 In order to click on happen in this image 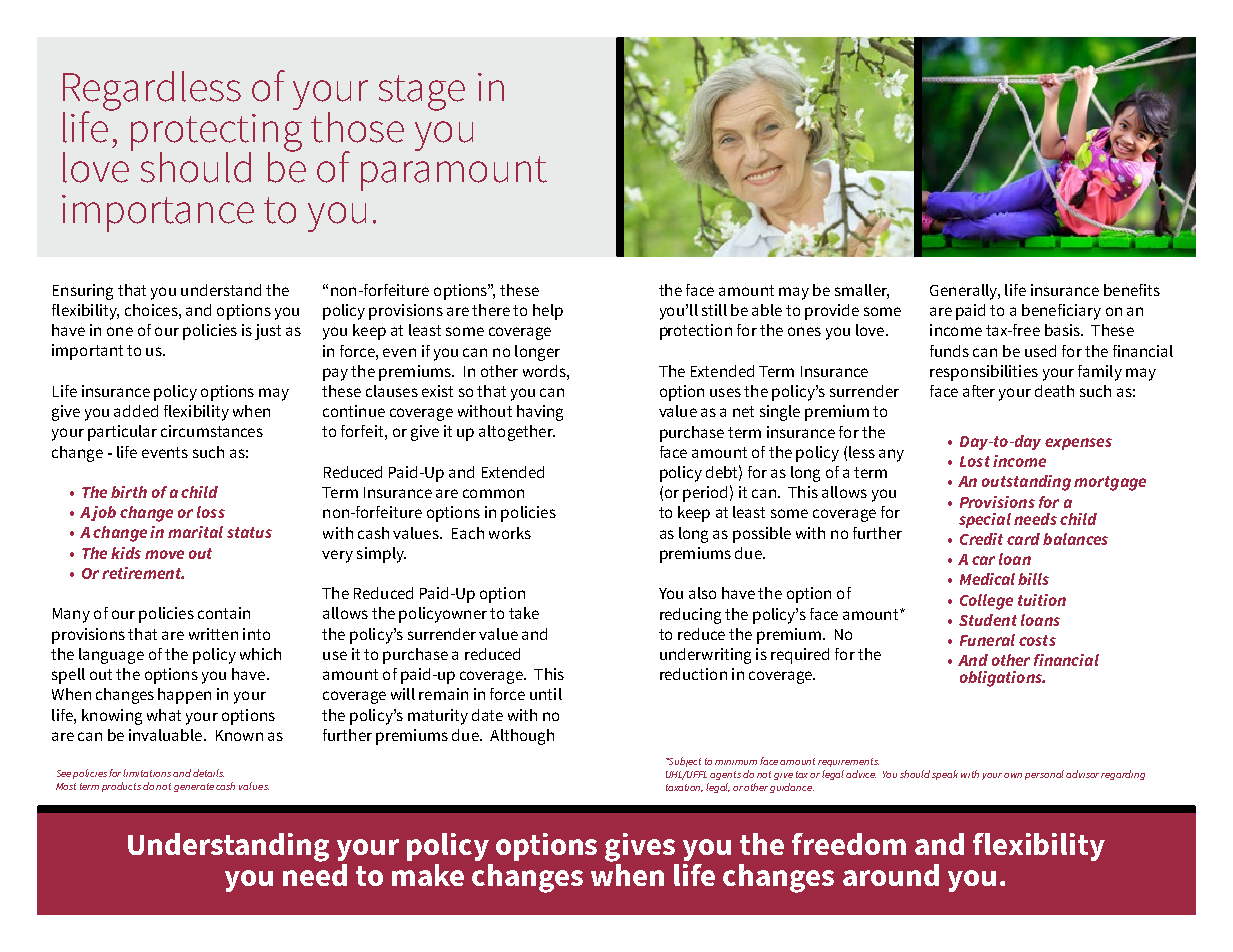, I will do `click(184, 696)`.
